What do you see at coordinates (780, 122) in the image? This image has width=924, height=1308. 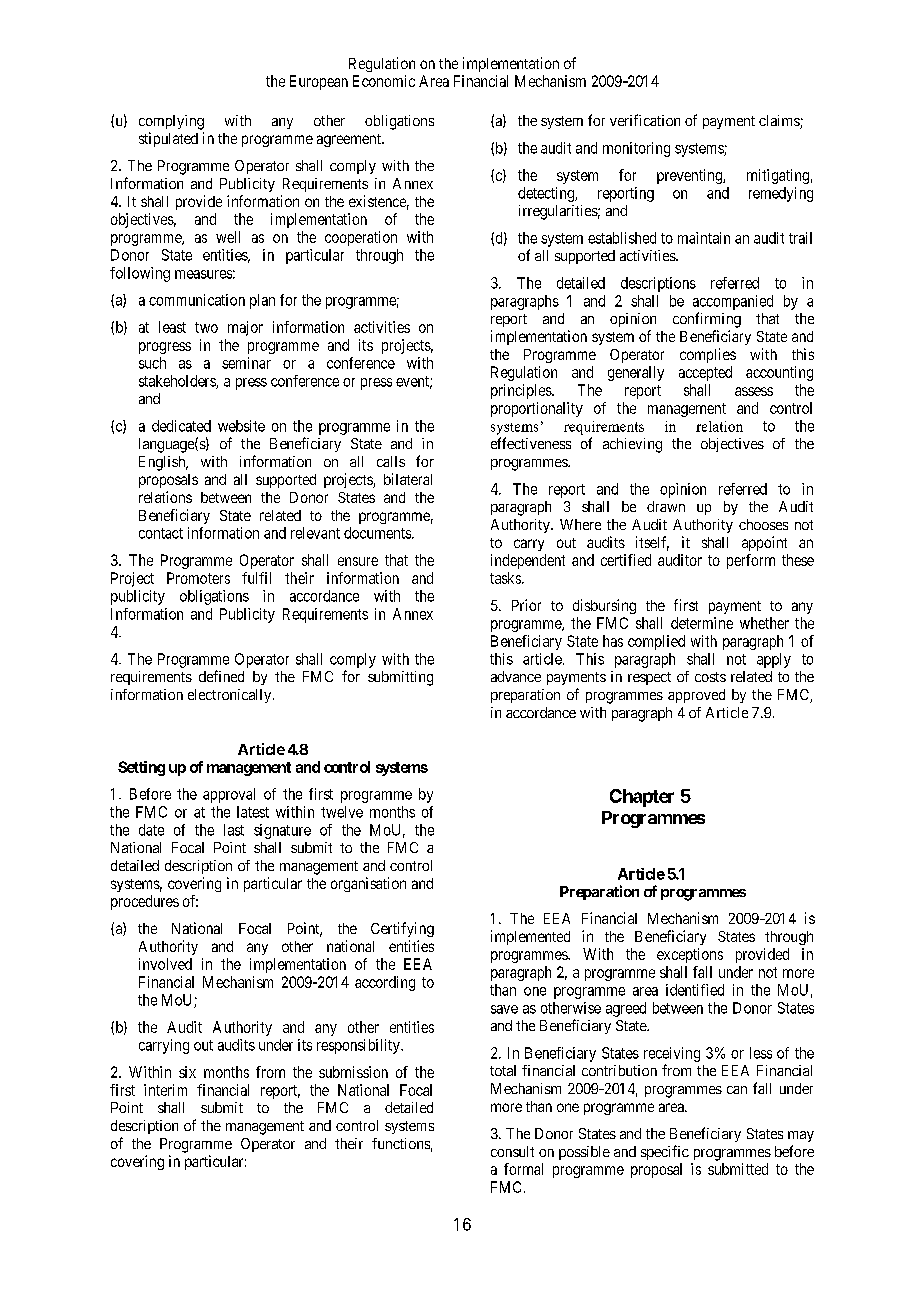 I see `claims` at bounding box center [780, 122].
